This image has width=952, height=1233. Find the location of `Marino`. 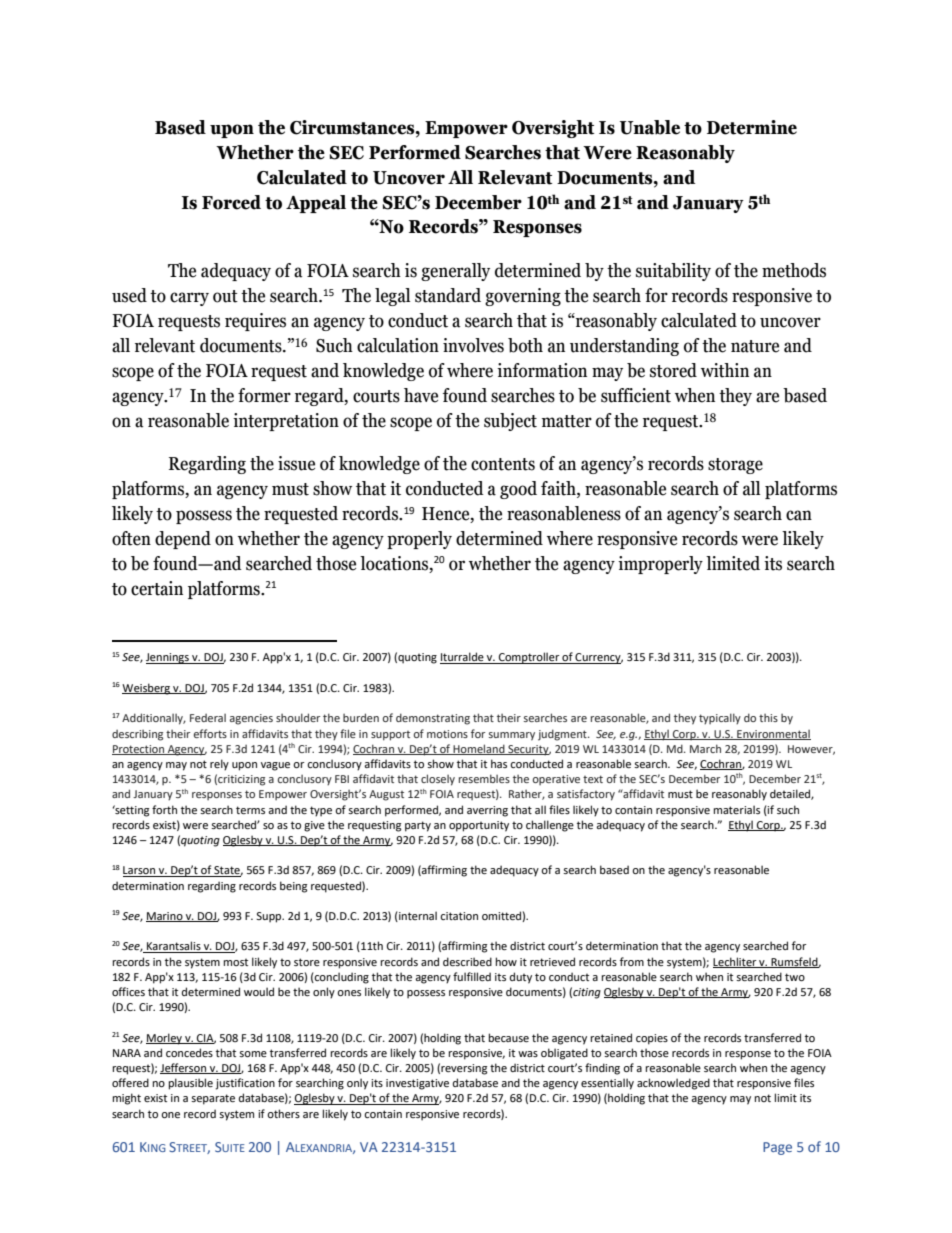

Marino is located at coordinates (165, 917).
